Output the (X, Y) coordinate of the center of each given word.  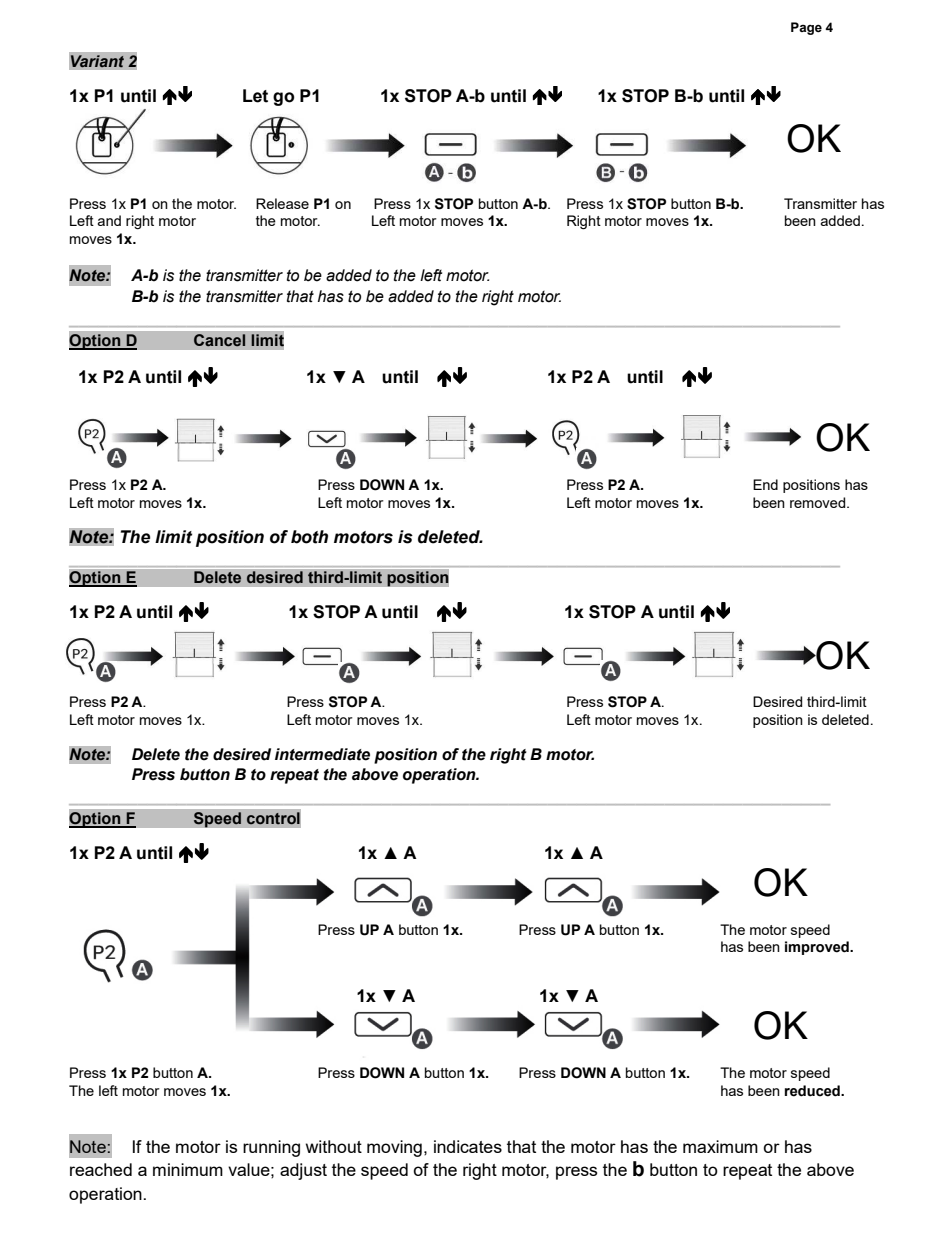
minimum (188, 1169)
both (309, 537)
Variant (97, 61)
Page (806, 28)
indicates (468, 1146)
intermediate (322, 754)
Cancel (219, 340)
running (271, 1148)
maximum (720, 1146)
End (765, 484)
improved (818, 948)
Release (282, 203)
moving (394, 1148)
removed (819, 502)
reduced (813, 1091)
